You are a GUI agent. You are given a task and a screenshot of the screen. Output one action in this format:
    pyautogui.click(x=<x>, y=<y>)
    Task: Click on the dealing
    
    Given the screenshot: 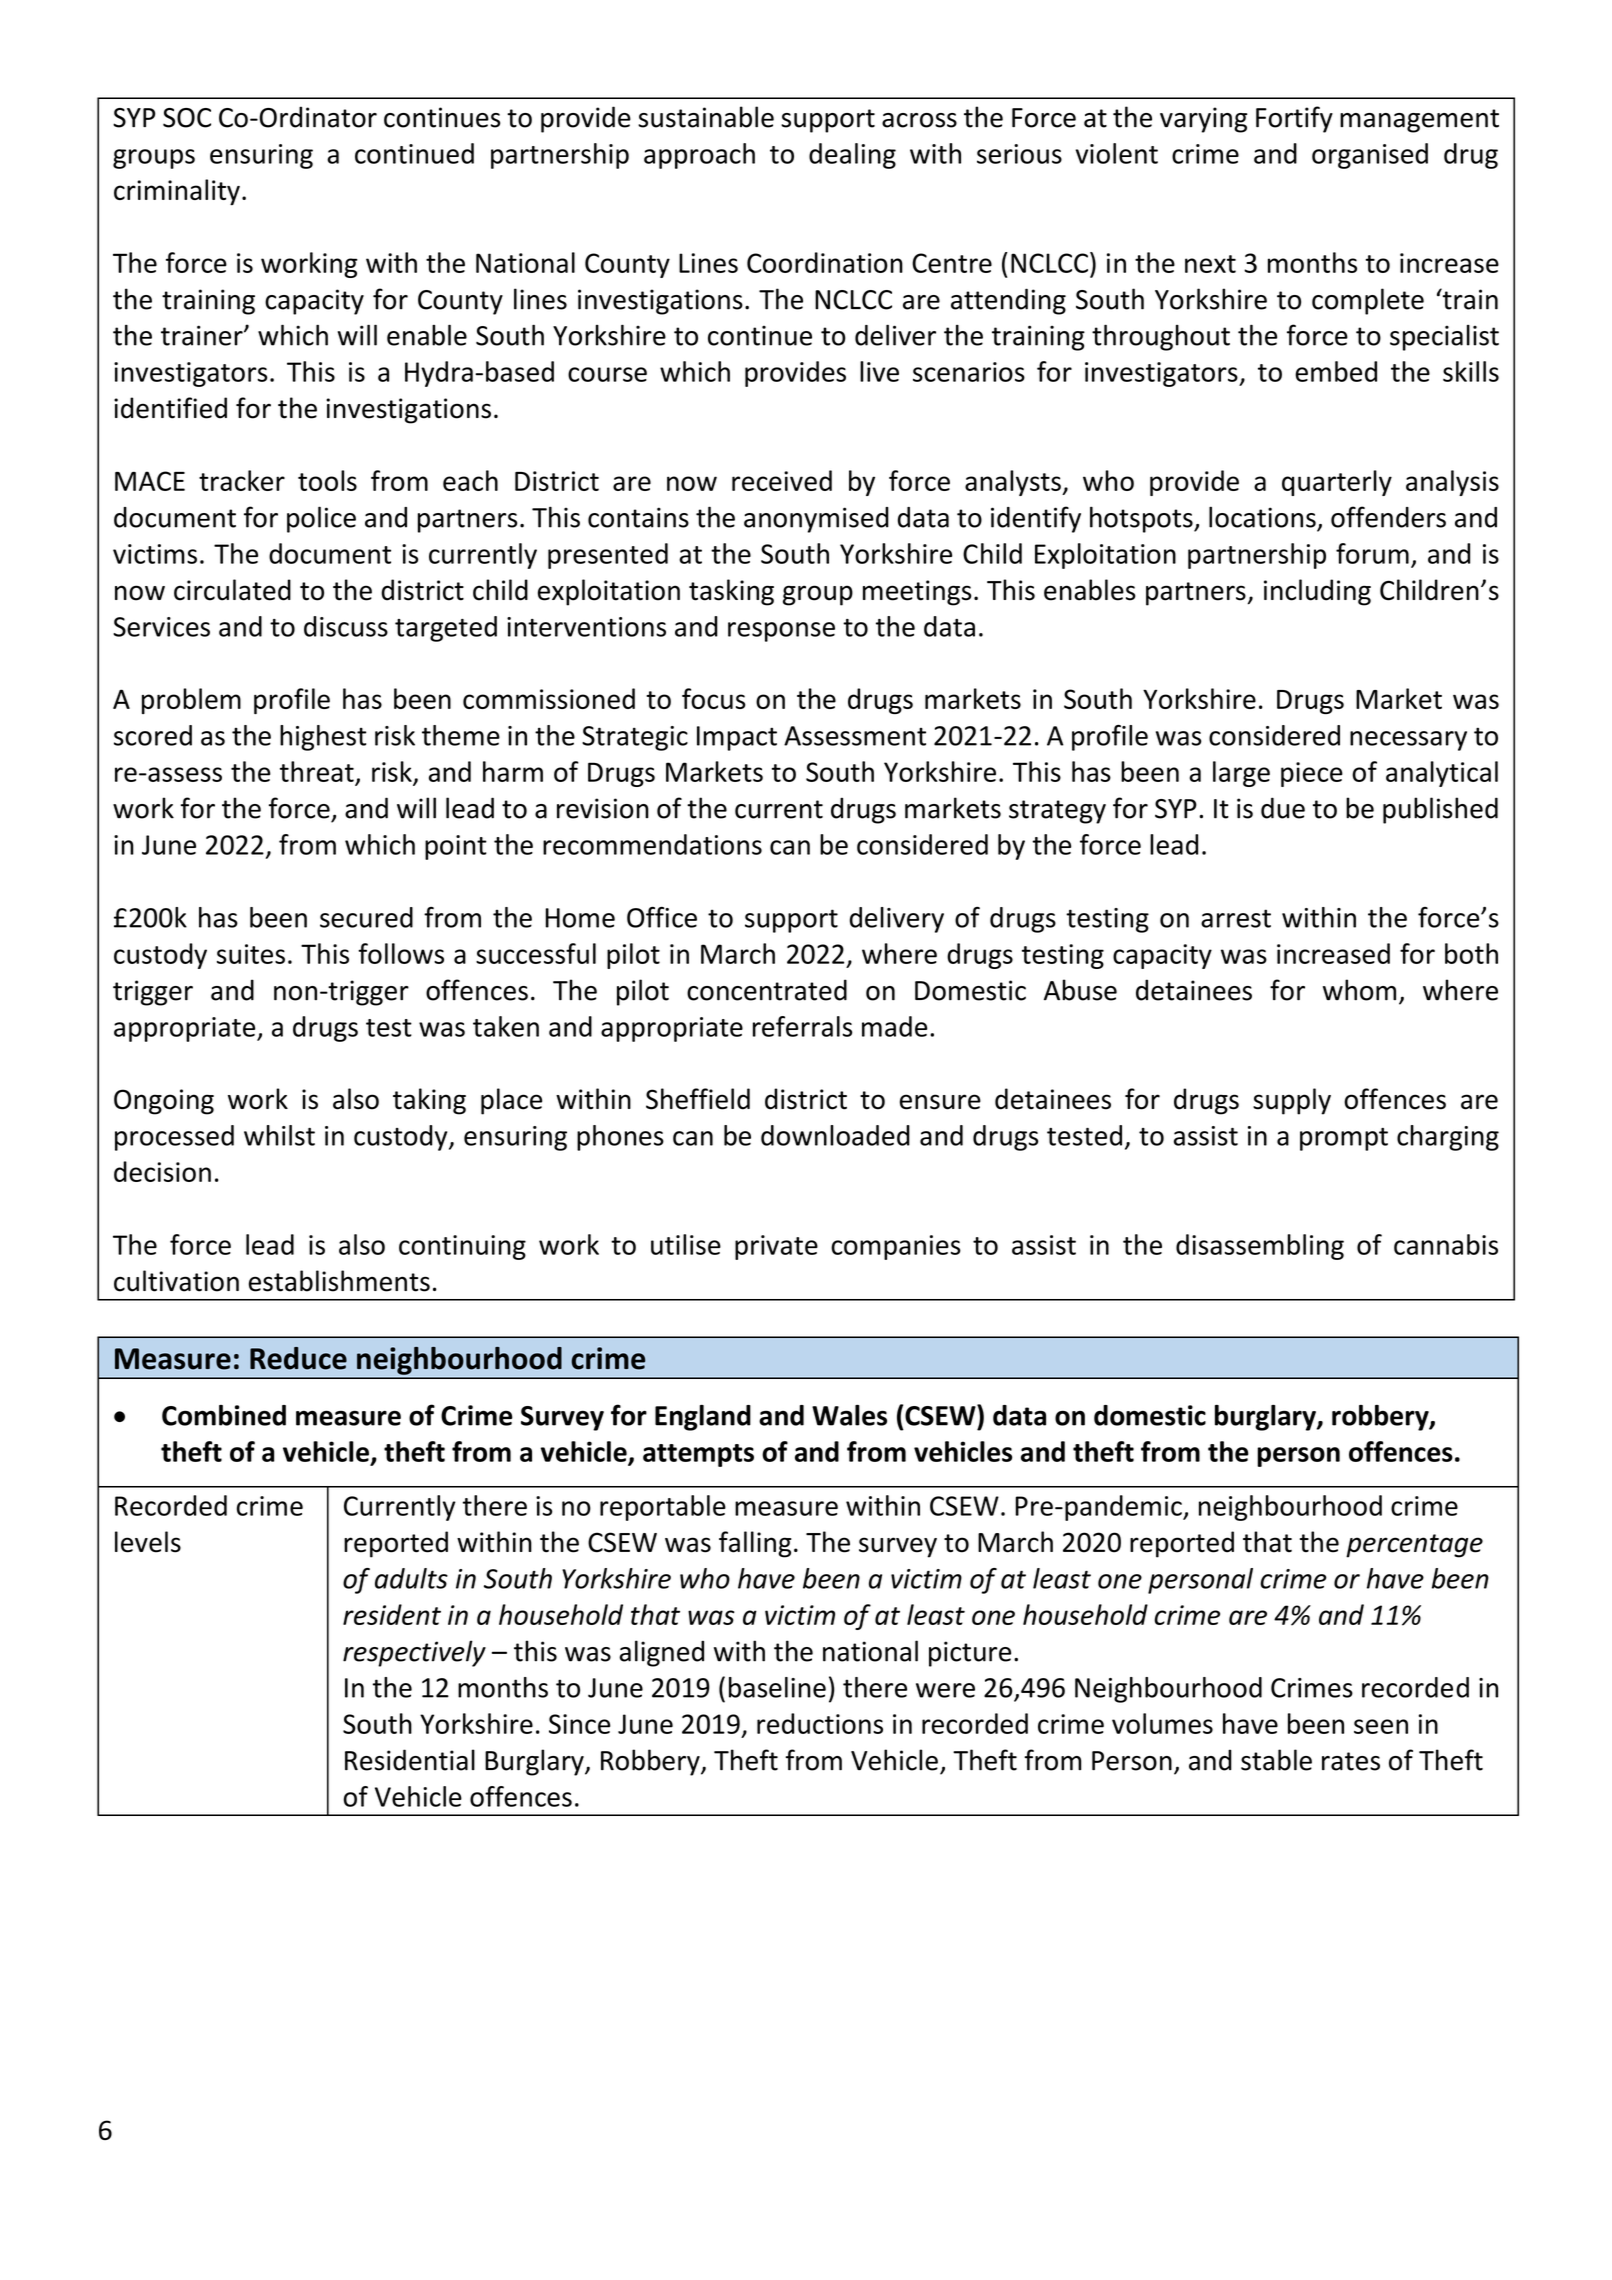 What is the action you would take?
    pyautogui.click(x=852, y=156)
